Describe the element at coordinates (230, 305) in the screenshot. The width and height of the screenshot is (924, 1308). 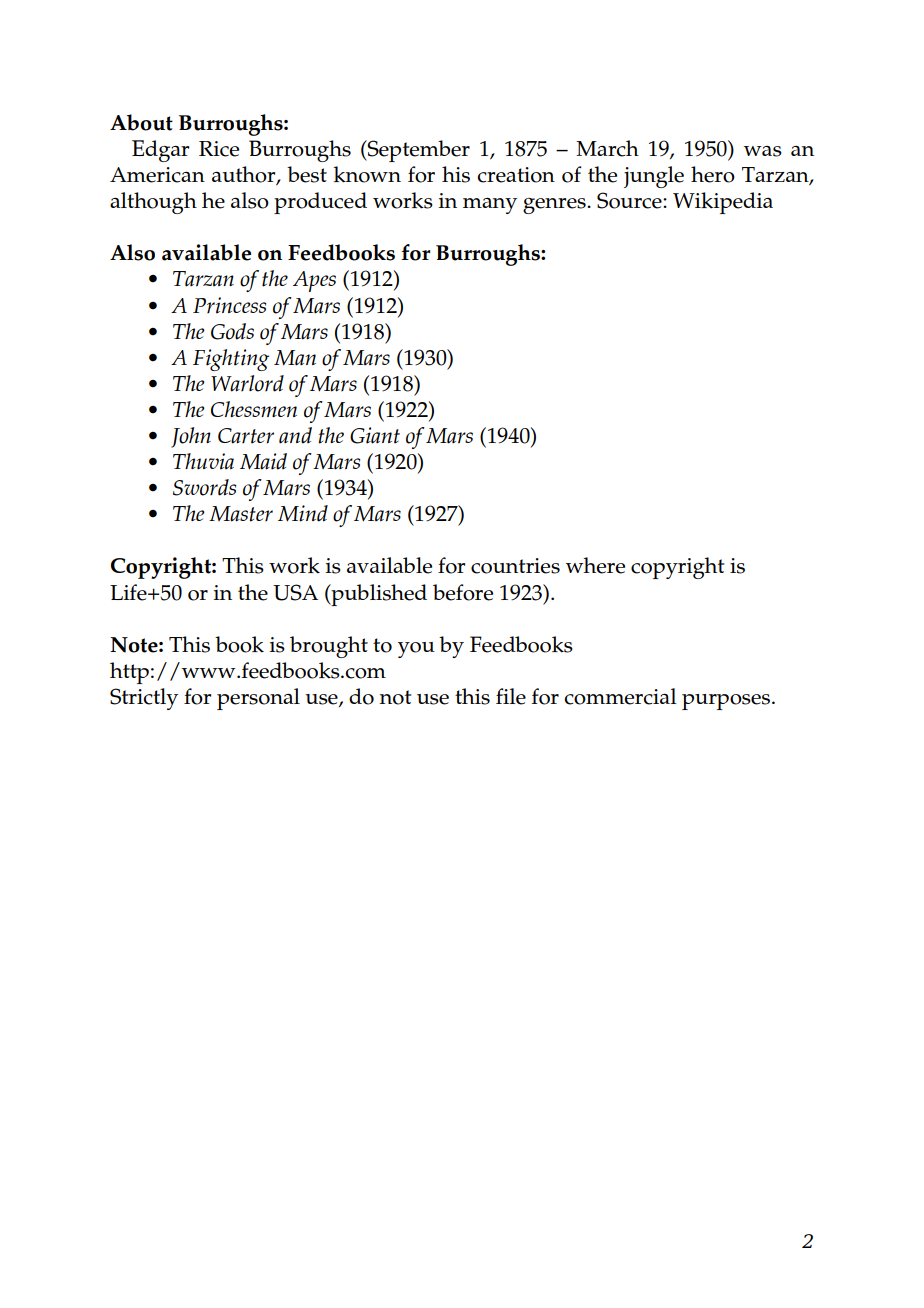
I see `Princess` at that location.
